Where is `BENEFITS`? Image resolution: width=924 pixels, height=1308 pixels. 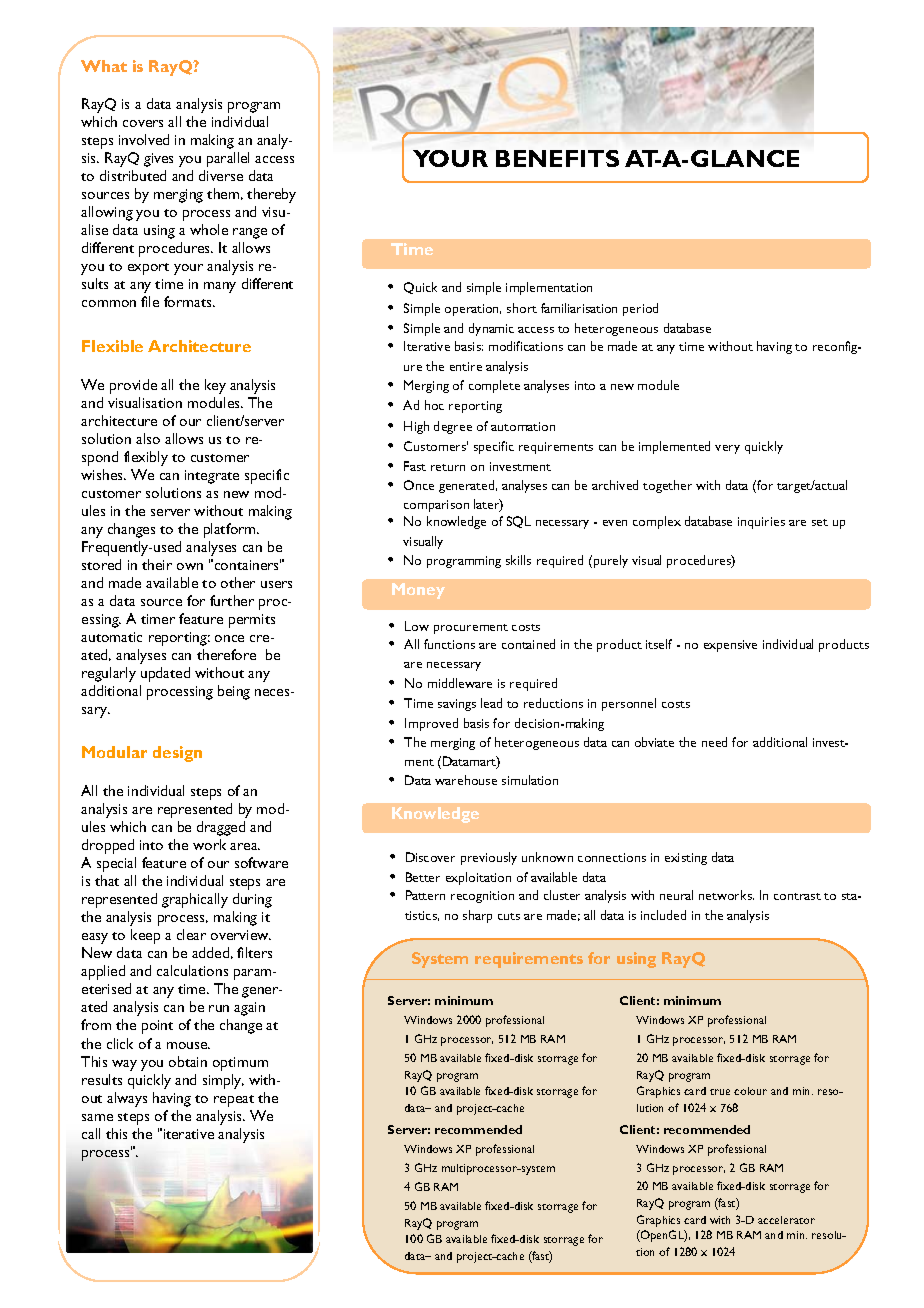 BENEFITS is located at coordinates (557, 158).
